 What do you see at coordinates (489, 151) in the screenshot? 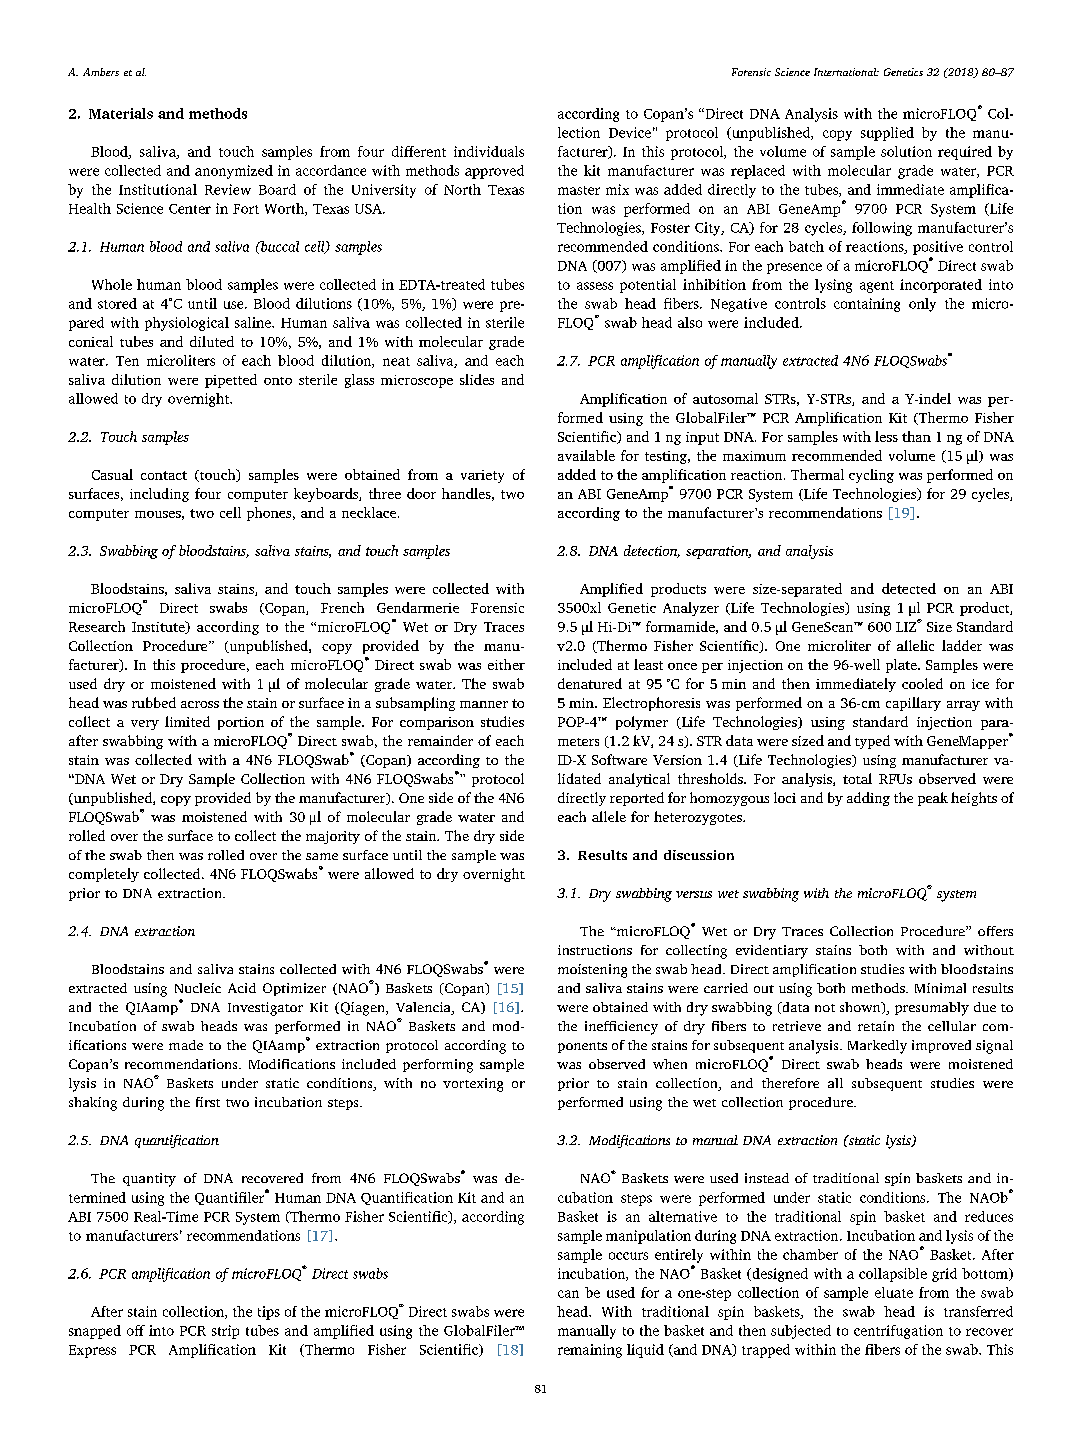
I see `individuals` at bounding box center [489, 151].
